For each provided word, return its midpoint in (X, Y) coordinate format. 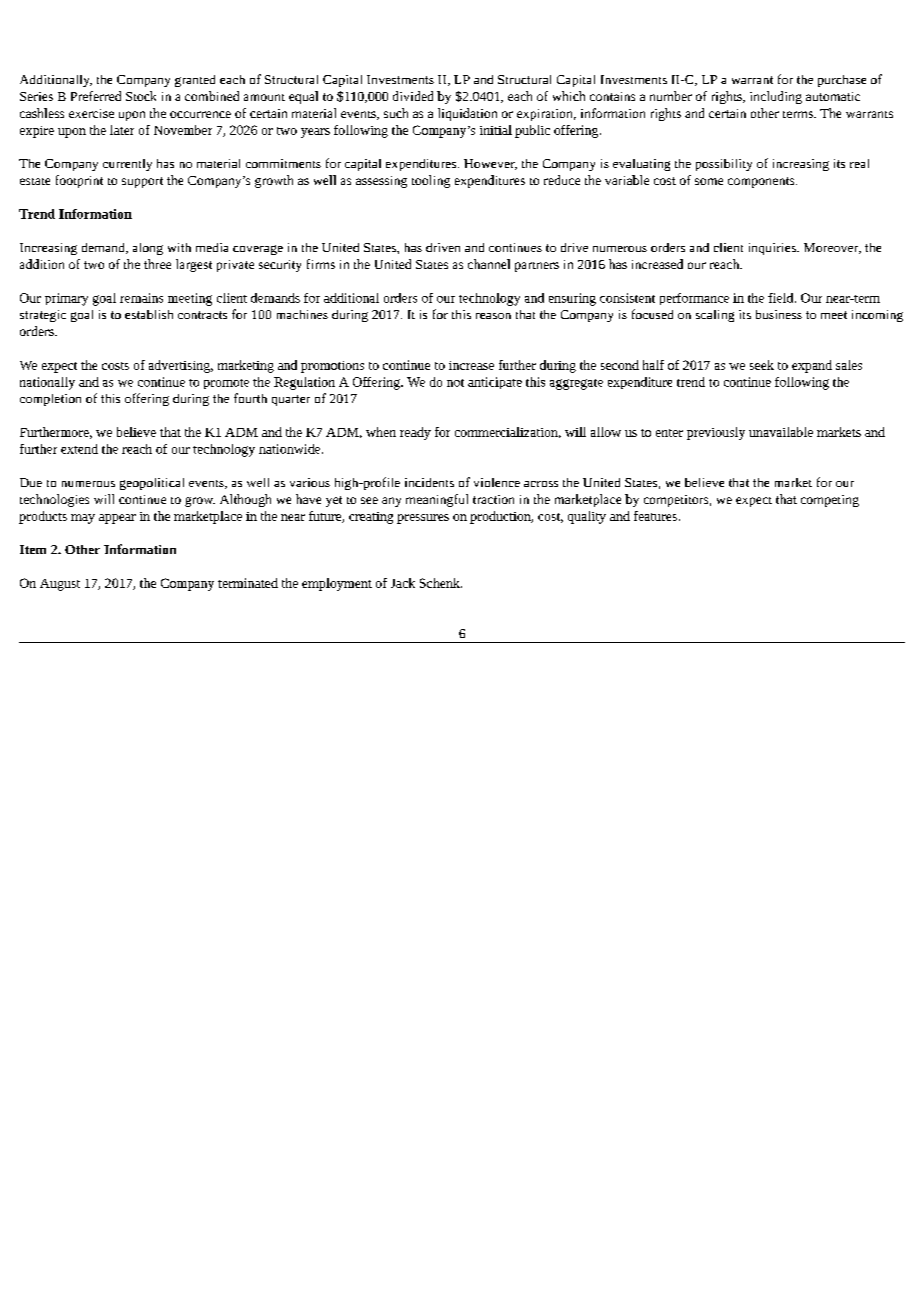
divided (413, 96)
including (776, 97)
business (779, 314)
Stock (141, 96)
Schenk (441, 583)
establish (149, 314)
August (60, 585)
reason (493, 316)
